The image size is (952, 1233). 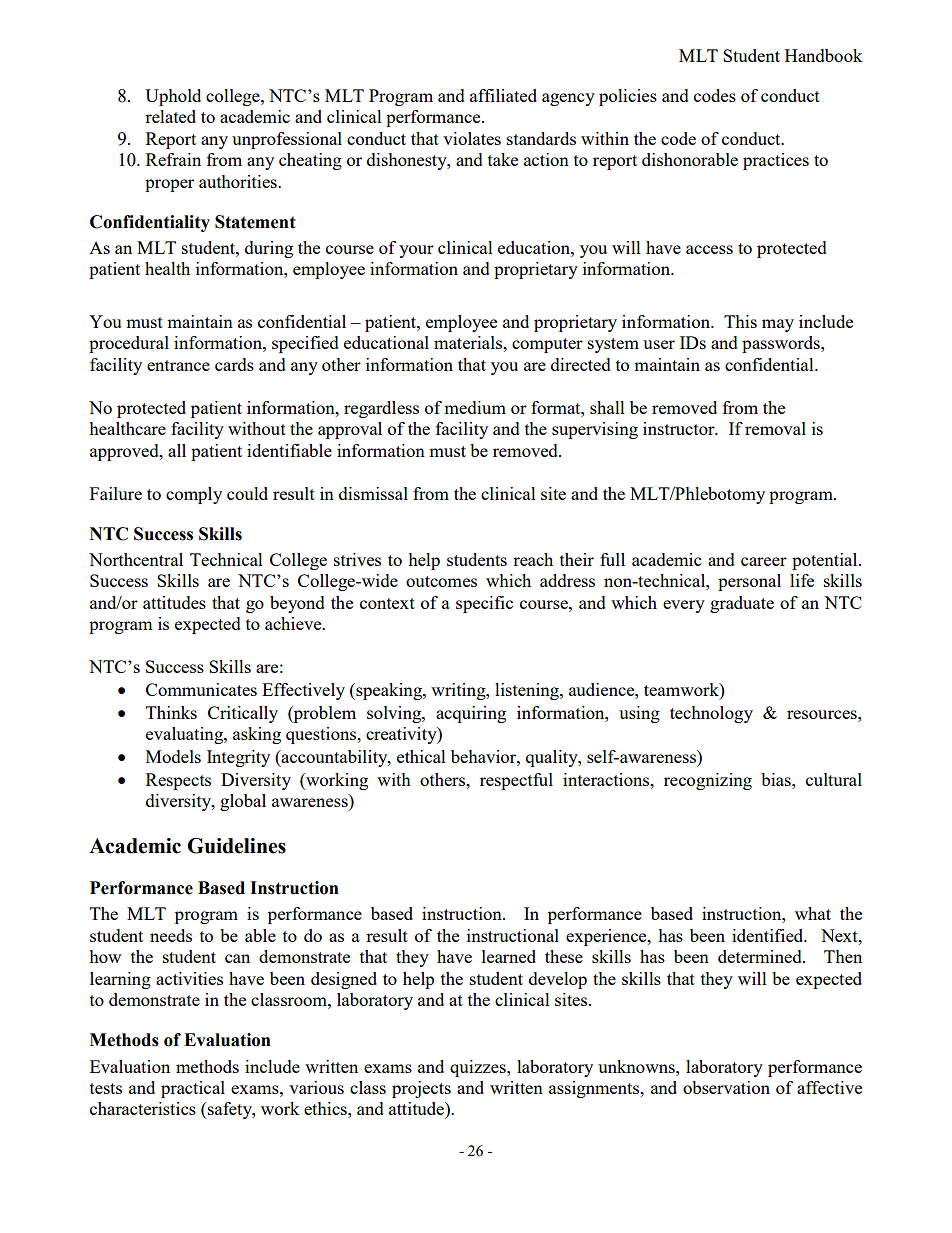 What do you see at coordinates (503, 95) in the image?
I see `affiliated` at bounding box center [503, 95].
